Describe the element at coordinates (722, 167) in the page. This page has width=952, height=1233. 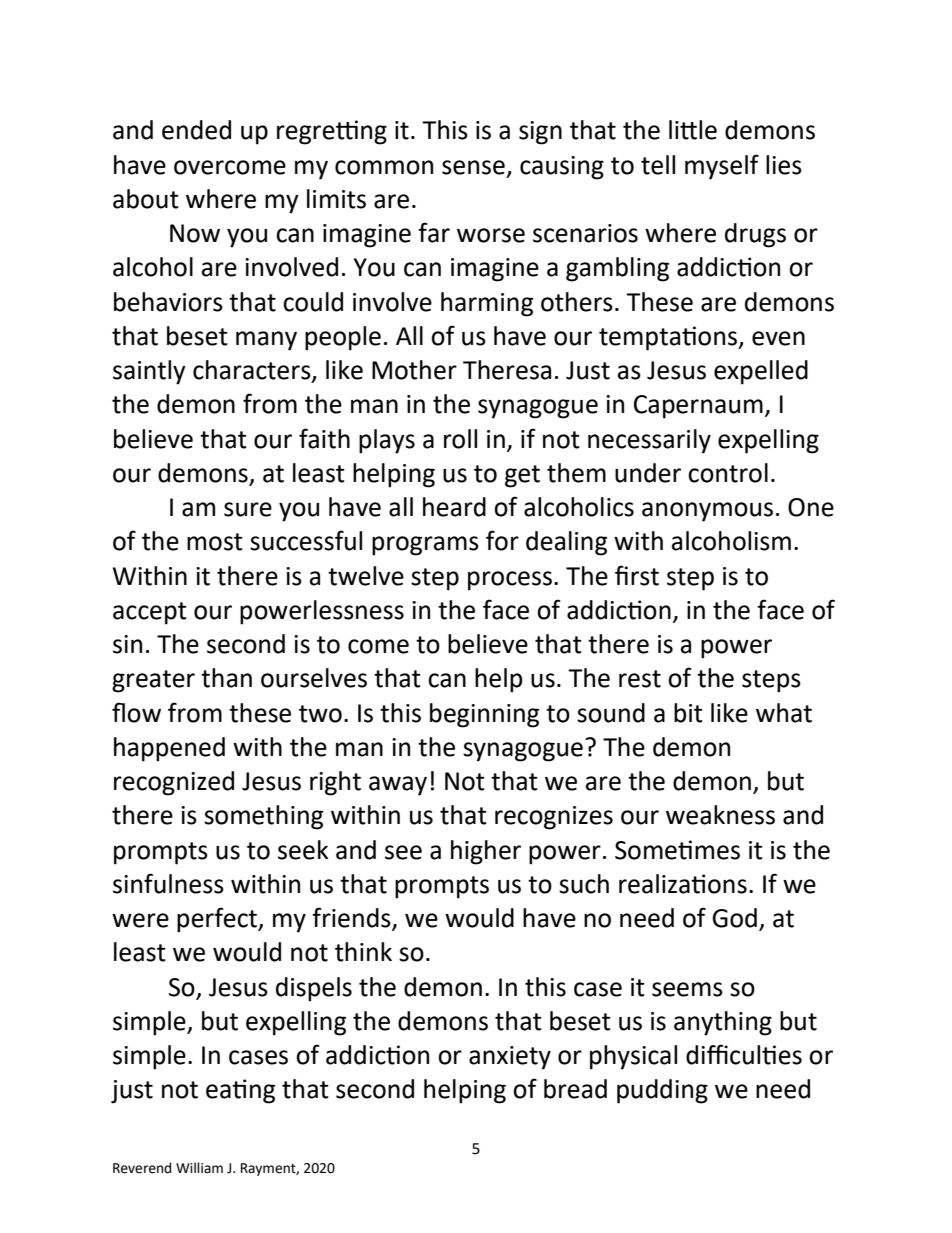
I see `myself` at that location.
